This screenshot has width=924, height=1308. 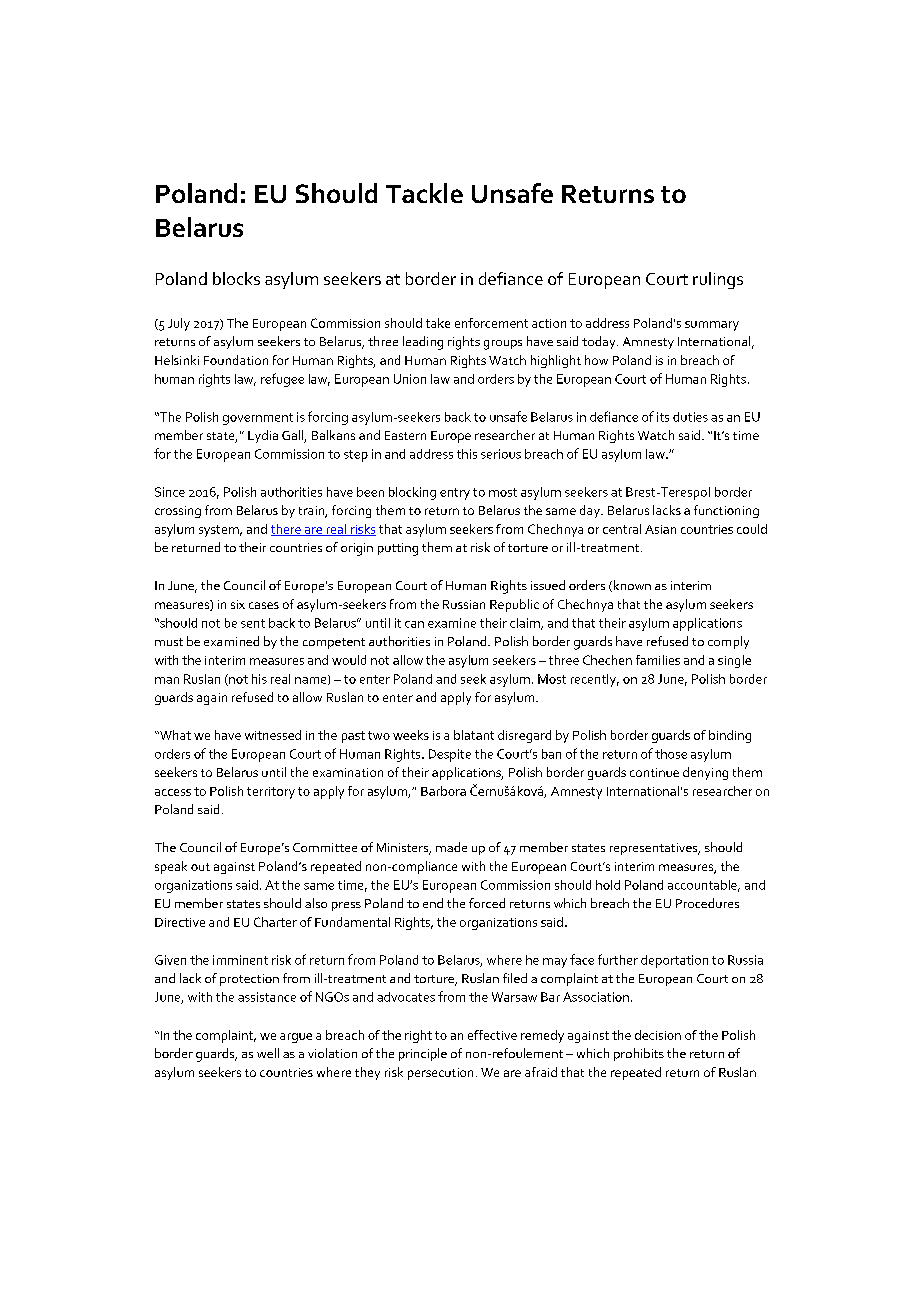 What do you see at coordinates (658, 1035) in the screenshot?
I see `decision` at bounding box center [658, 1035].
